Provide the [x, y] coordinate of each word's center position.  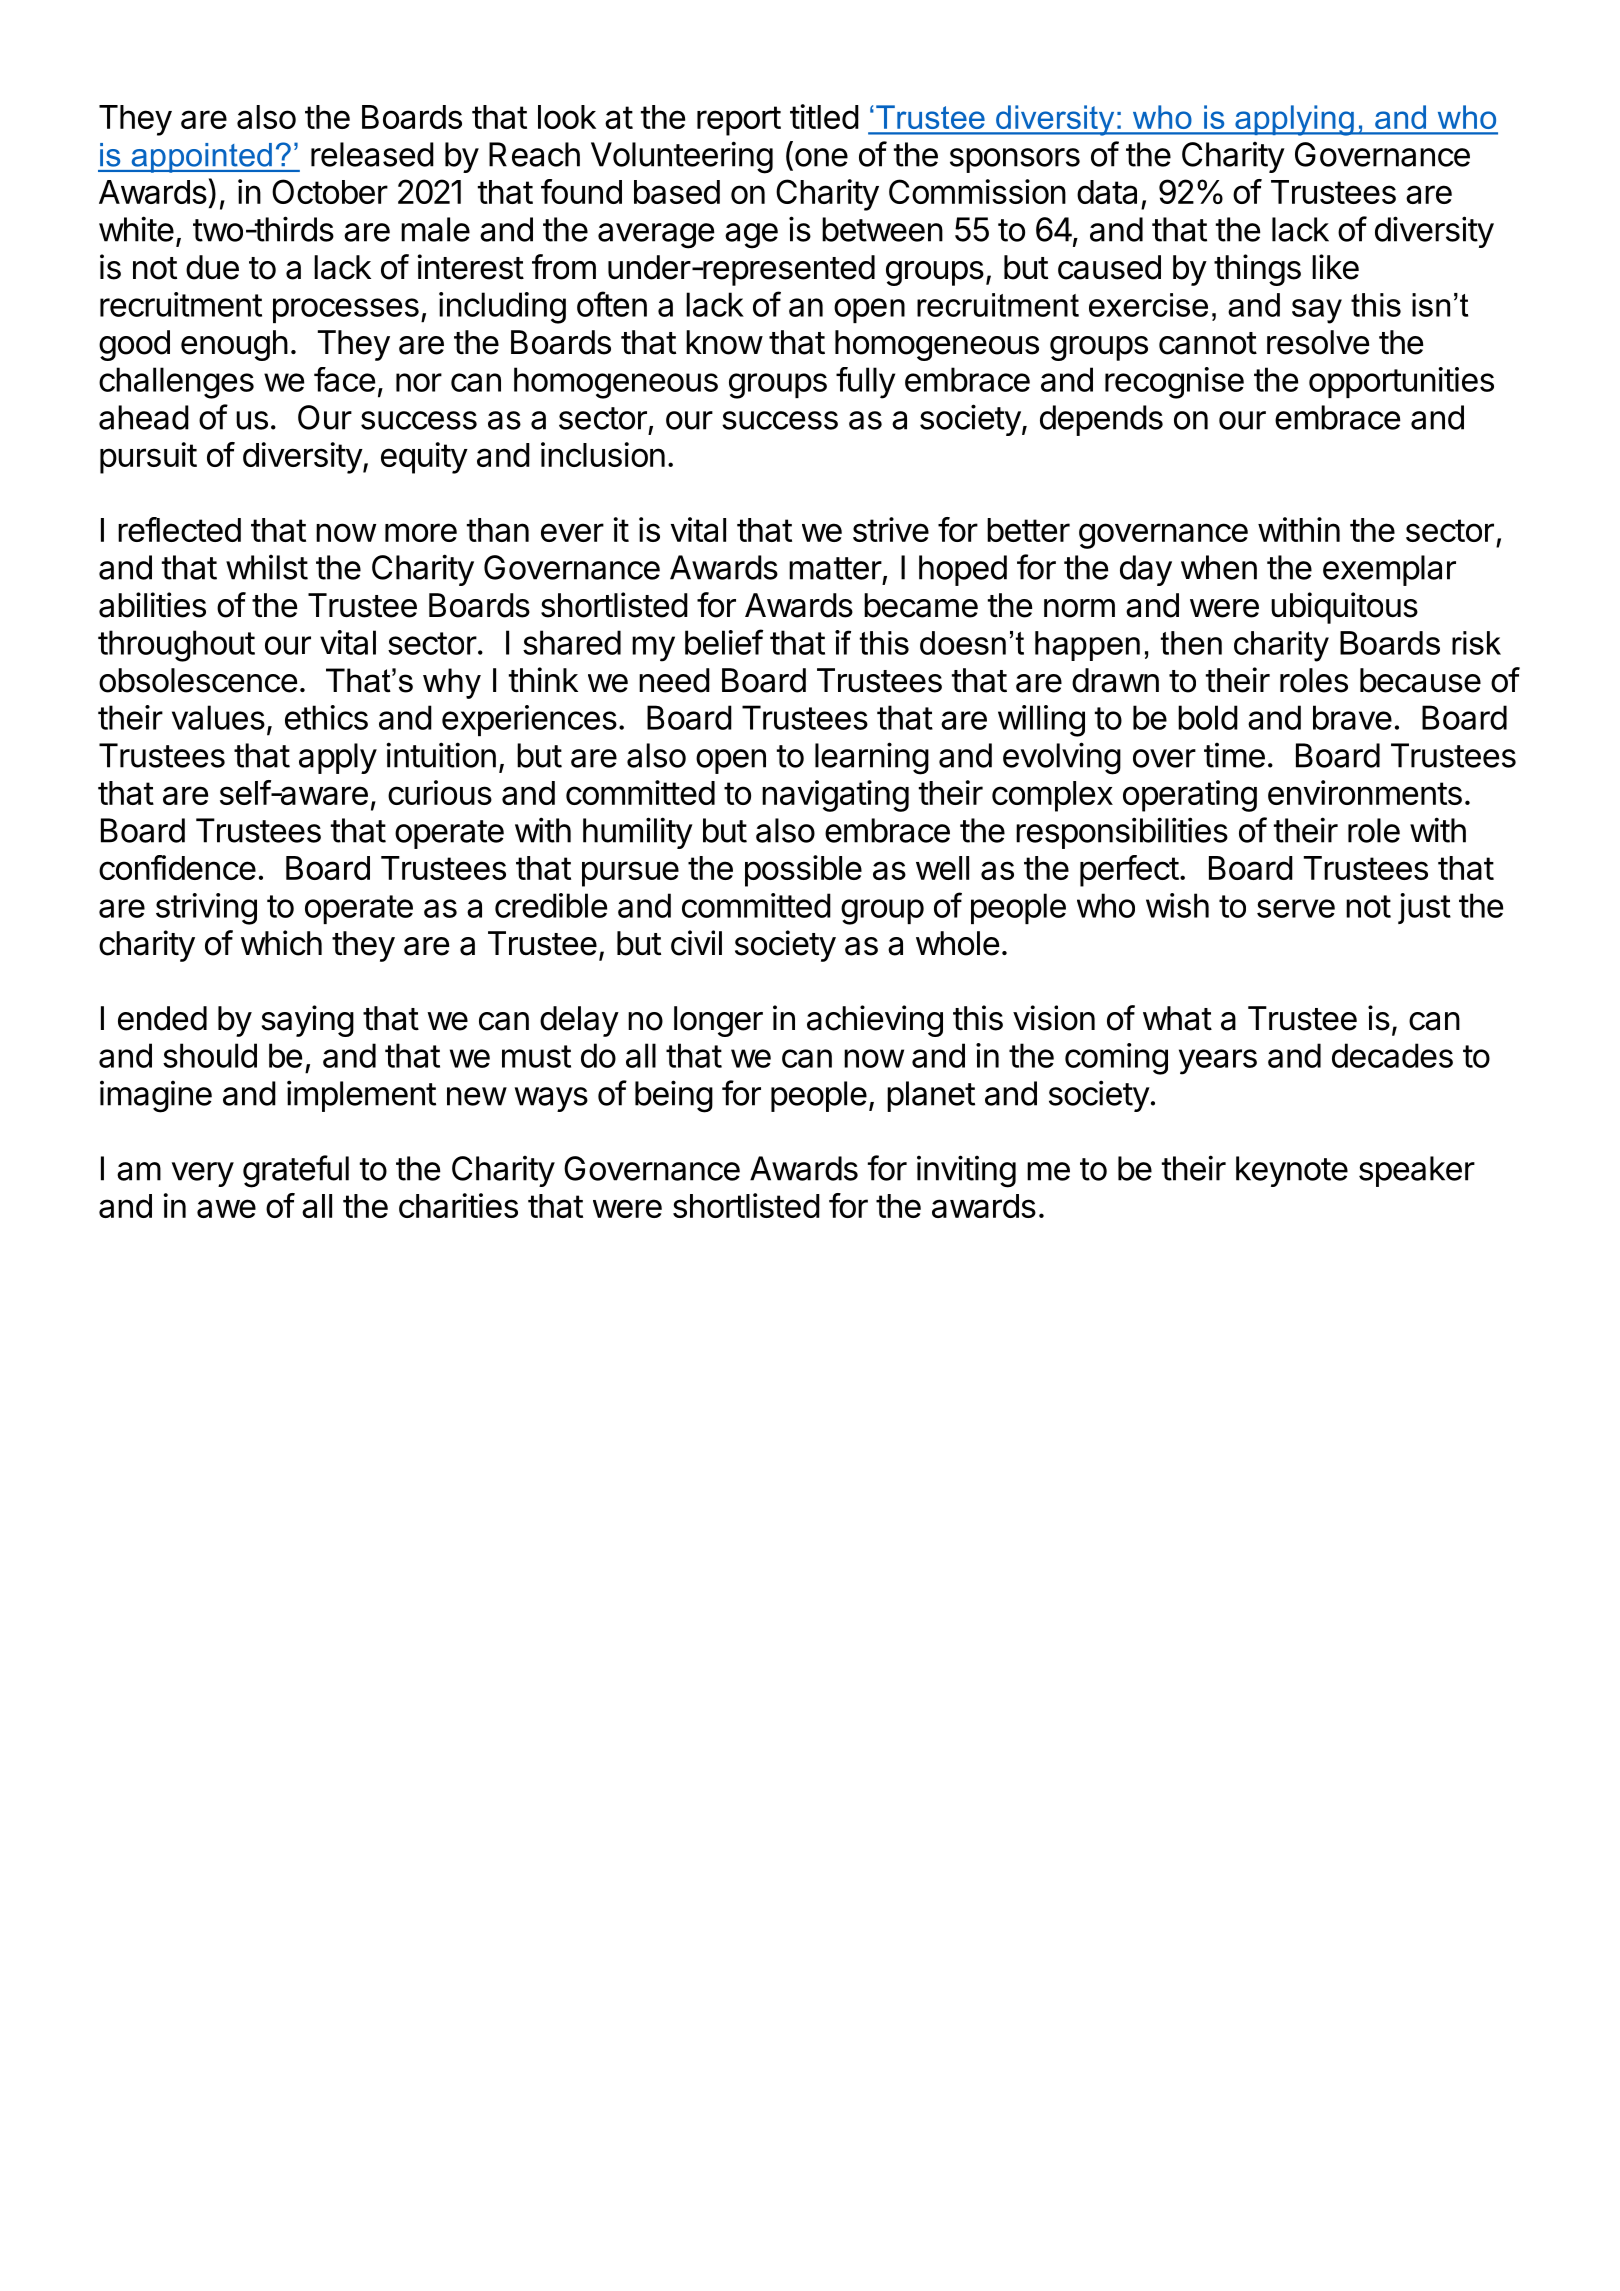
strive [891, 529]
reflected [179, 529]
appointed [201, 158]
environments [1365, 792]
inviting [966, 1171]
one [821, 157]
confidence [177, 867]
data [1107, 192]
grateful [296, 1171]
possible [803, 871]
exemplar [1389, 570]
